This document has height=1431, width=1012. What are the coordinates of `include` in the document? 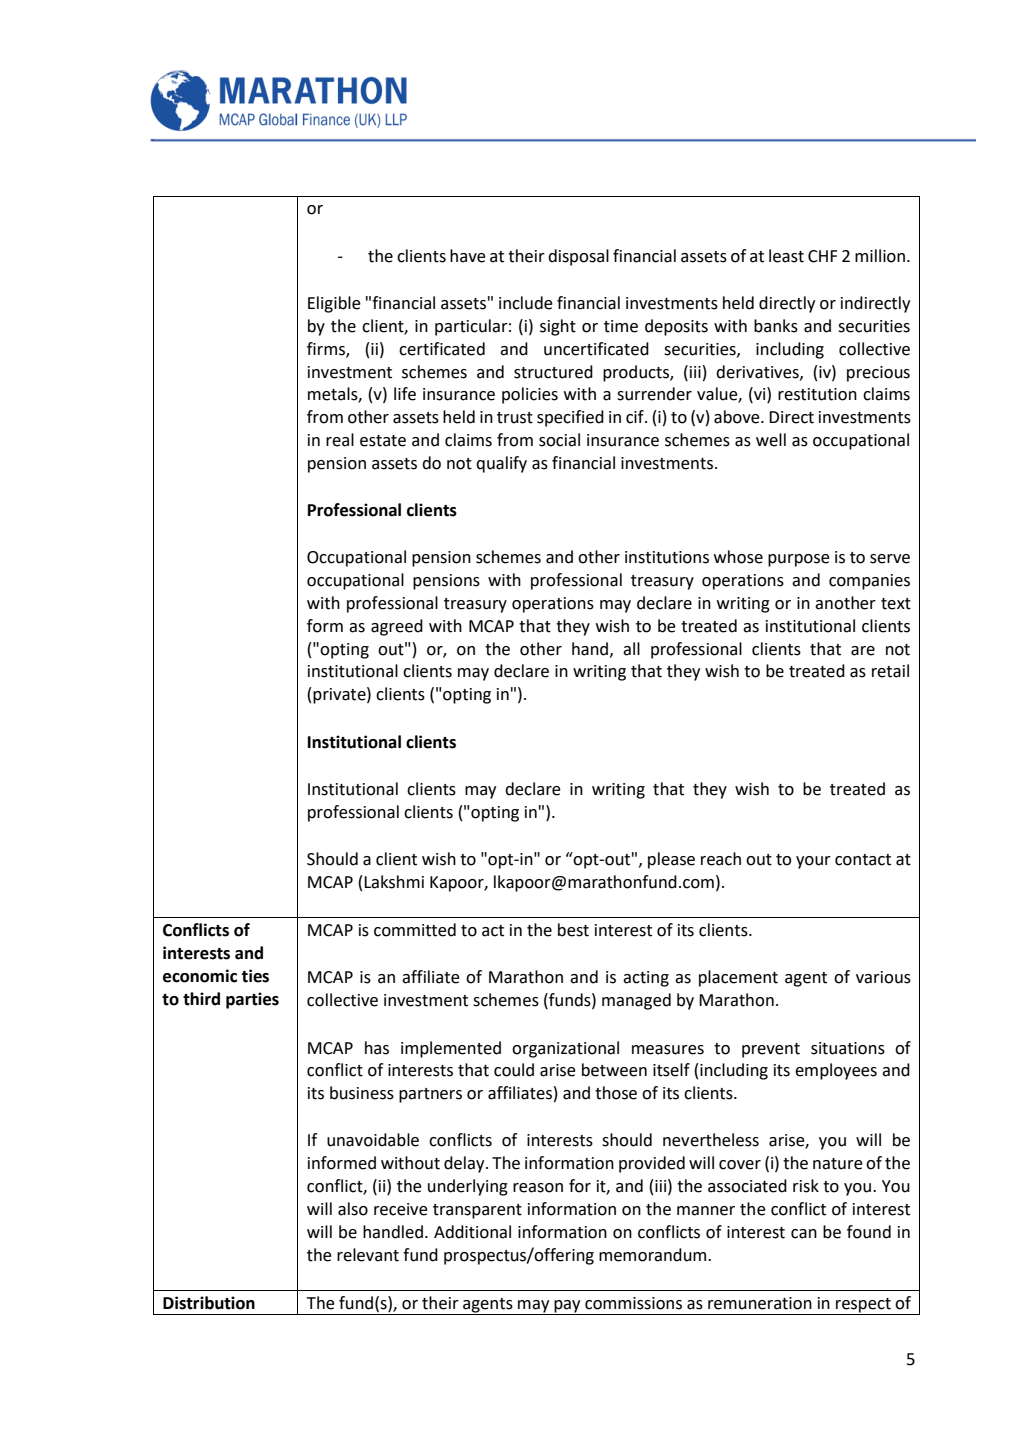 It's located at (526, 303).
